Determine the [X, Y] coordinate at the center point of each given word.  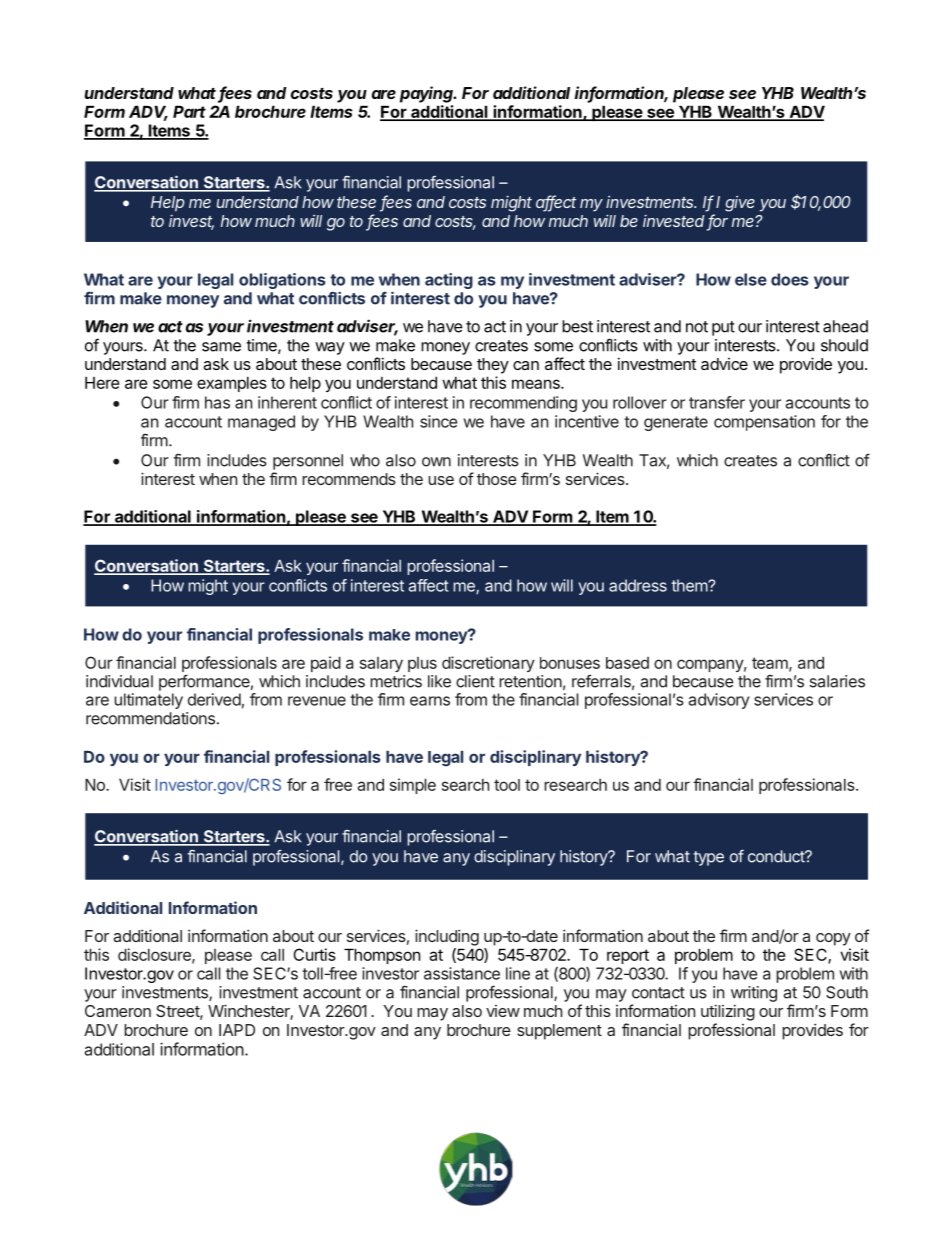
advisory [719, 701]
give [740, 204]
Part [189, 111]
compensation [764, 423]
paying [428, 94]
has [217, 402]
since [438, 421]
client [475, 681]
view [503, 1011]
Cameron [118, 1011]
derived [214, 699]
